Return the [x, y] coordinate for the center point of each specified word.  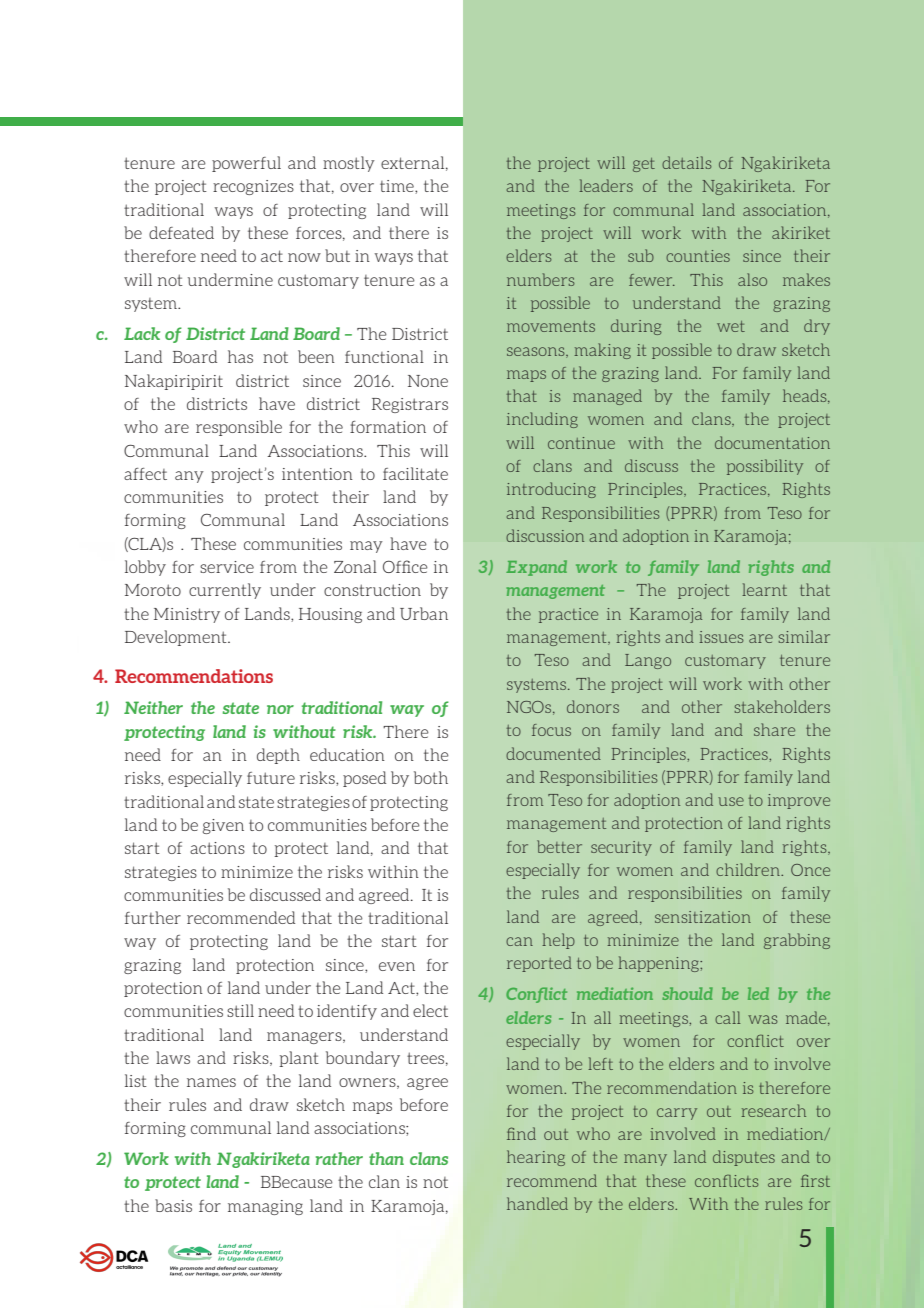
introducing [551, 490]
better [559, 846]
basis [173, 1205]
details [687, 162]
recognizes [253, 187]
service [227, 567]
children [749, 869]
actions [217, 848]
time [398, 187]
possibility [765, 467]
